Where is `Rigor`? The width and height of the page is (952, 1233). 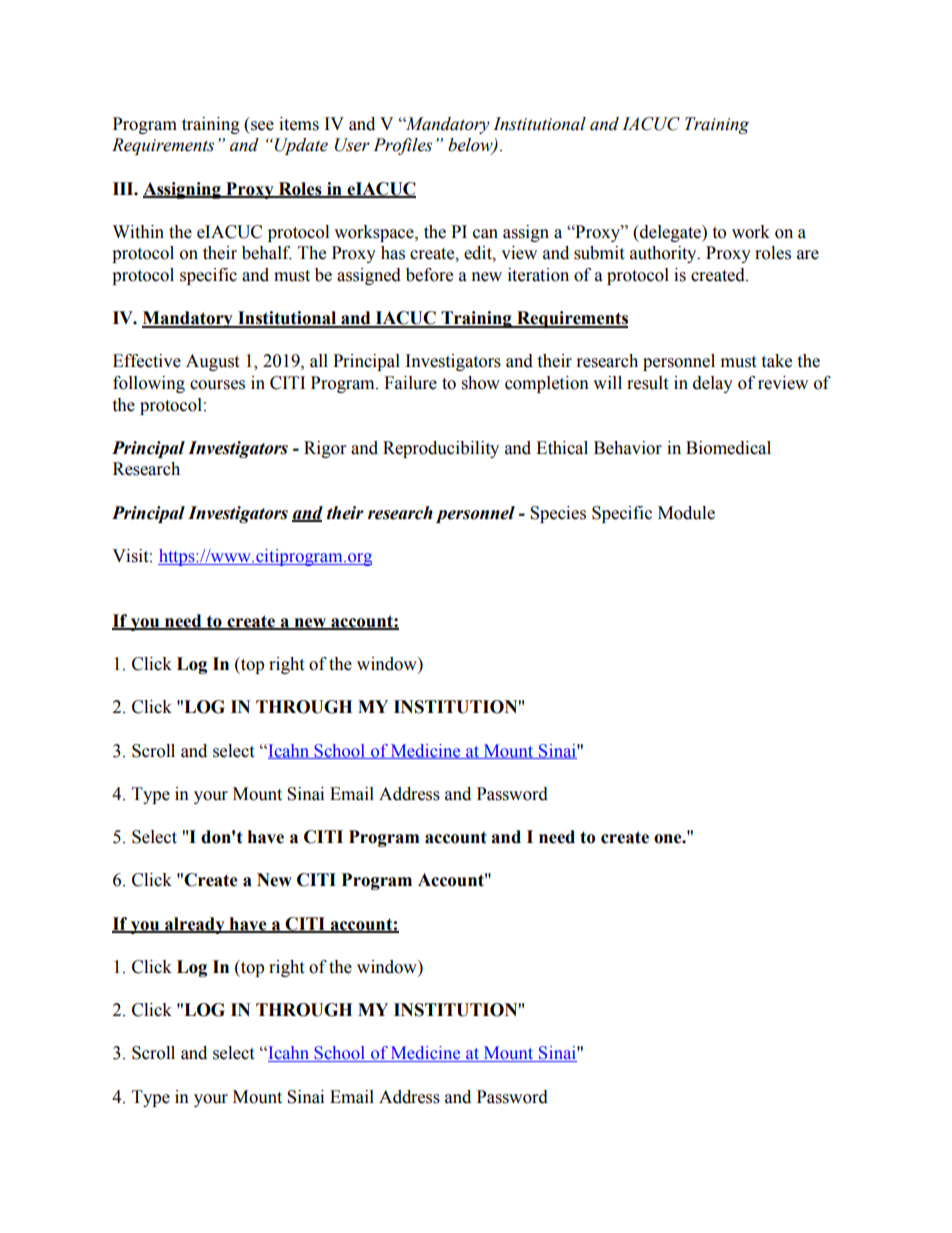 Rigor is located at coordinates (325, 449).
